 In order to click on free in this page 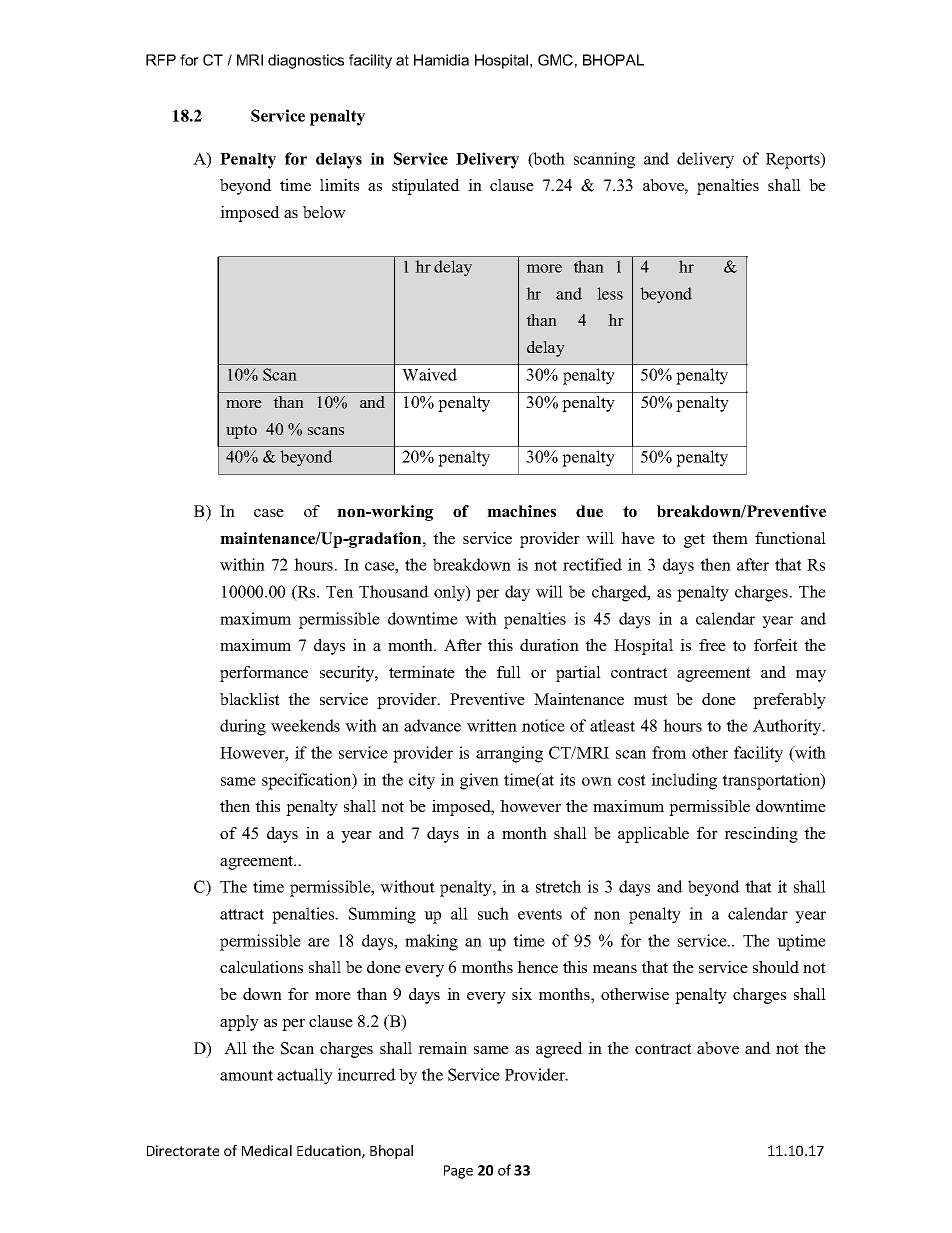, I will do `click(712, 645)`.
